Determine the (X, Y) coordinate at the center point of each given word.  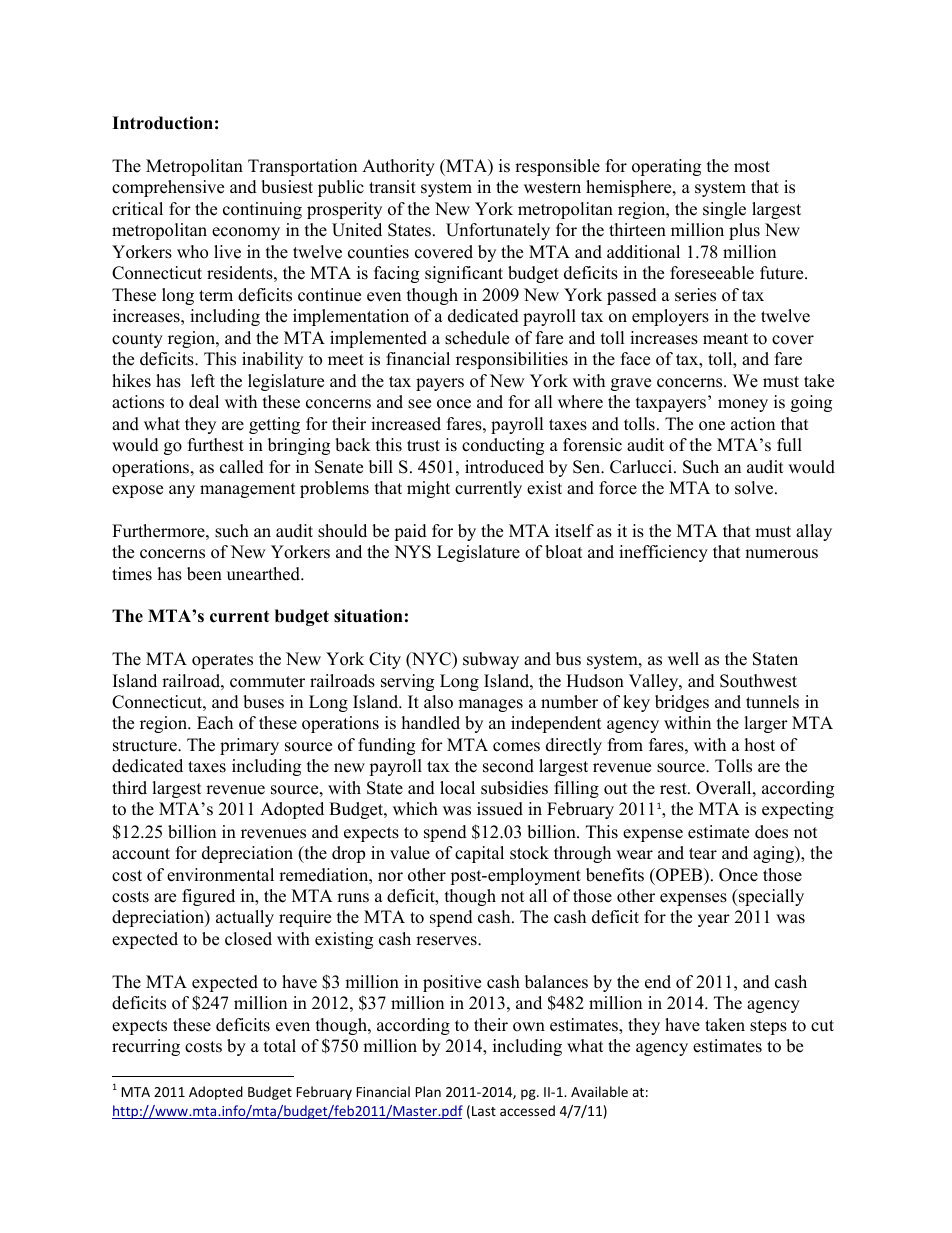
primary (249, 746)
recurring (146, 1047)
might (428, 489)
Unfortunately (498, 231)
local (457, 788)
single (724, 210)
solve (755, 488)
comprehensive (168, 188)
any (182, 491)
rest (674, 789)
